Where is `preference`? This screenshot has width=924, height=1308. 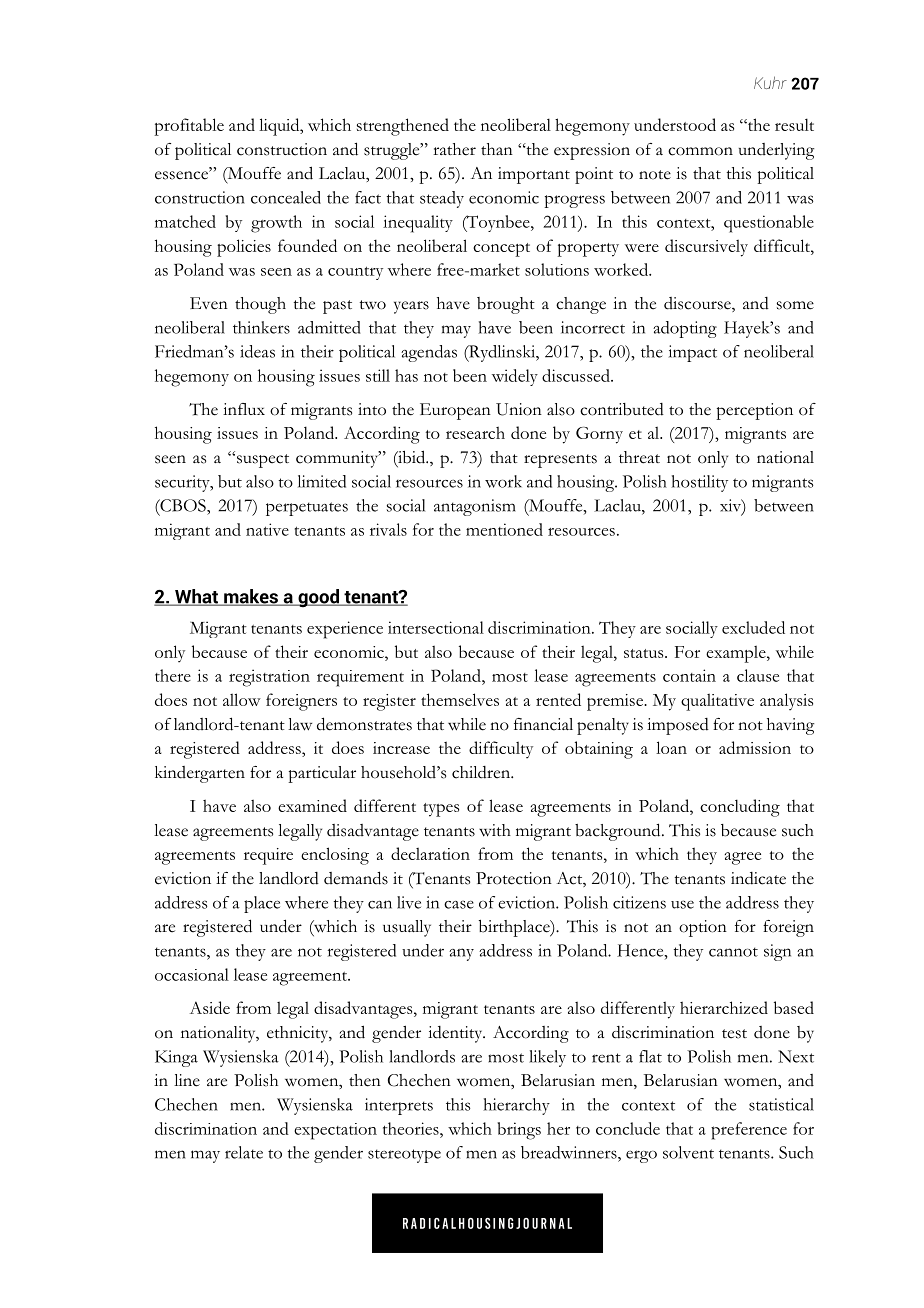 preference is located at coordinates (749, 1131).
